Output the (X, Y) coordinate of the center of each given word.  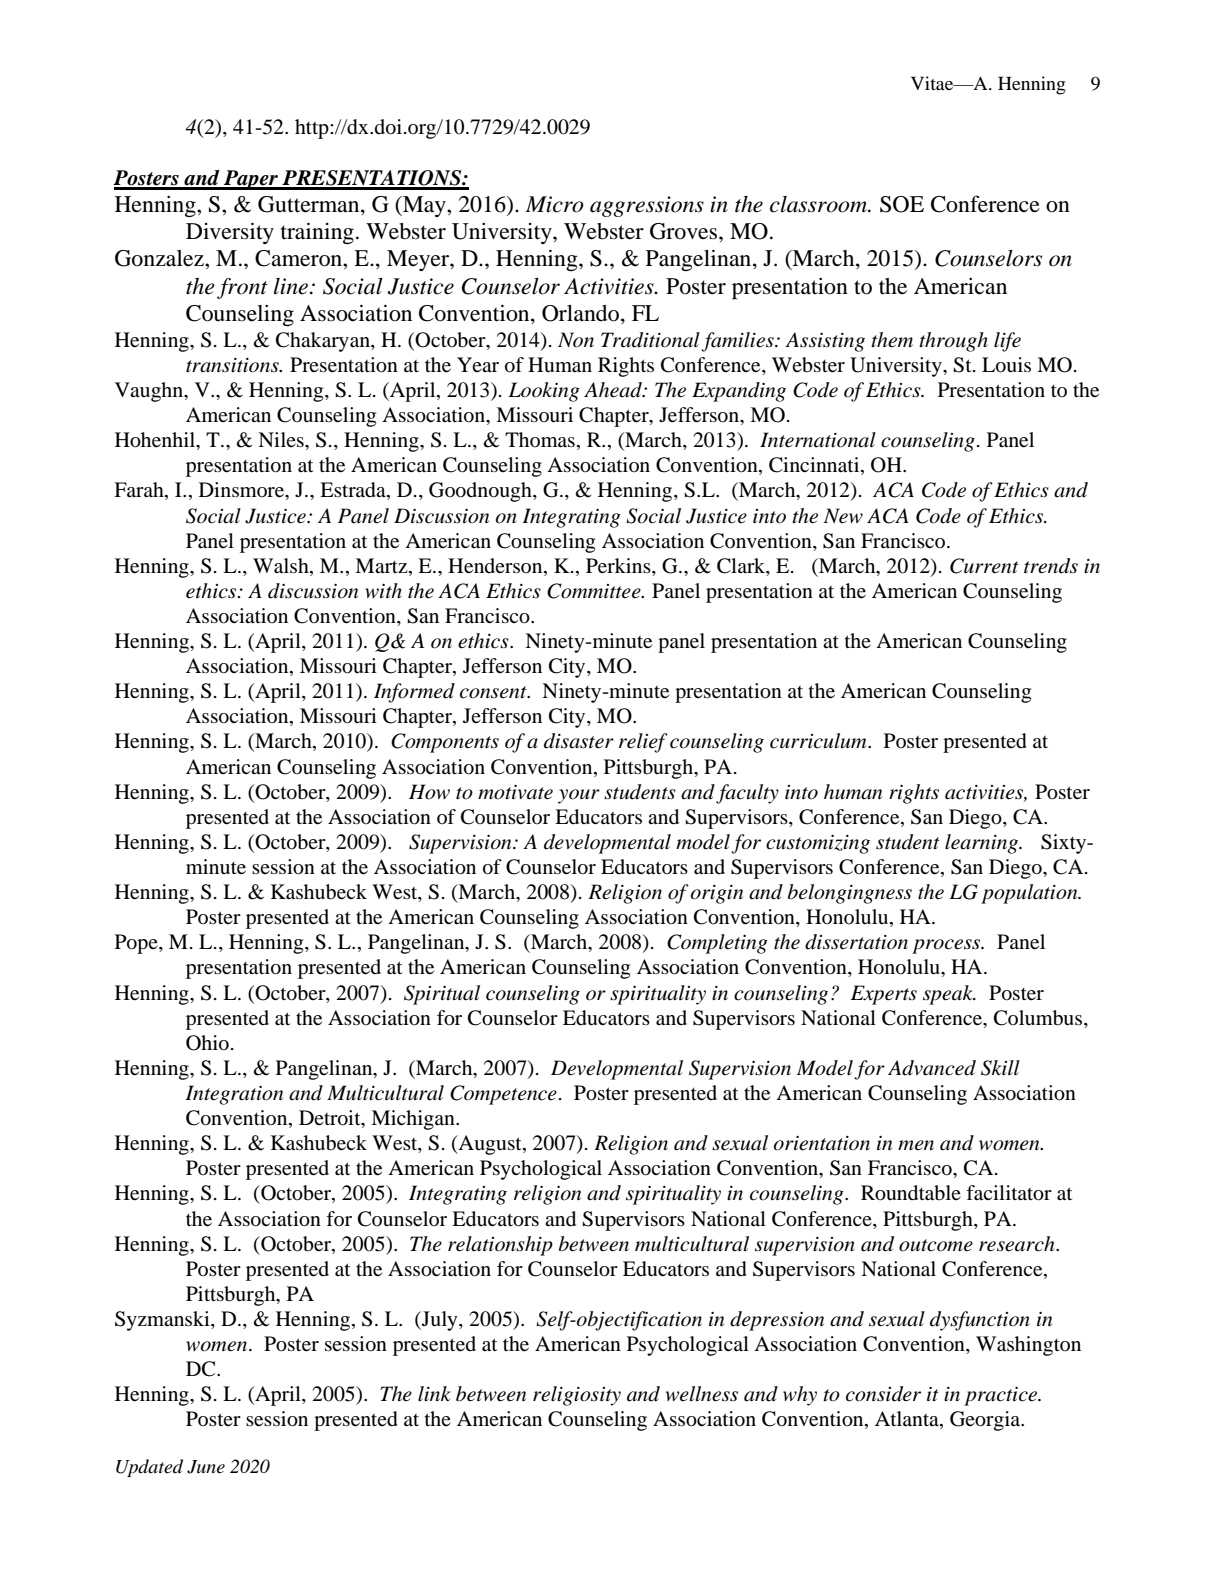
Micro (554, 204)
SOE (902, 204)
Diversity (230, 233)
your (579, 796)
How (429, 792)
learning (983, 844)
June (206, 1467)
